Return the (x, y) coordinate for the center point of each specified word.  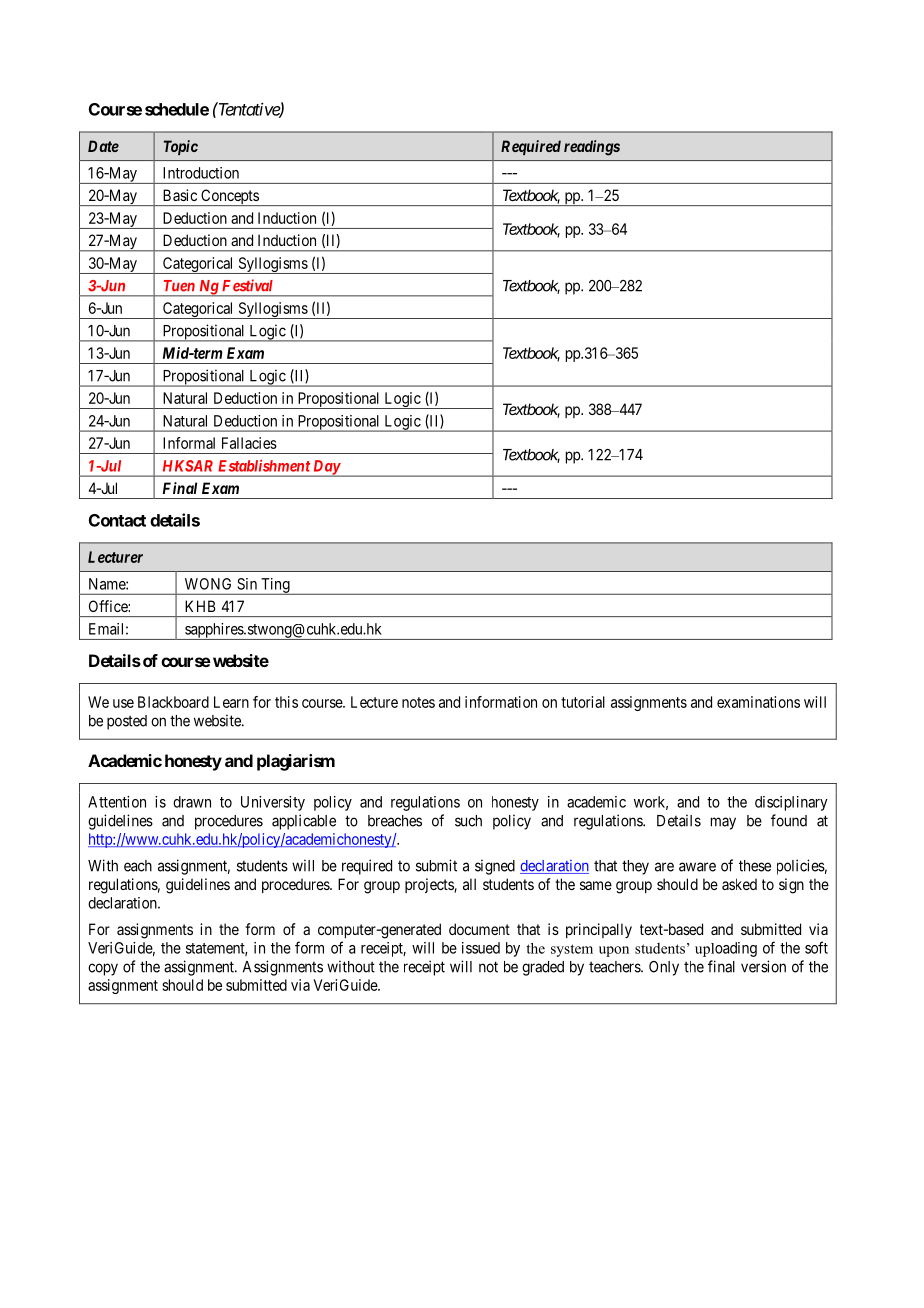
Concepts (229, 197)
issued (481, 948)
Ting (275, 586)
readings (592, 148)
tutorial (583, 702)
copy (103, 969)
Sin (247, 584)
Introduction (201, 173)
